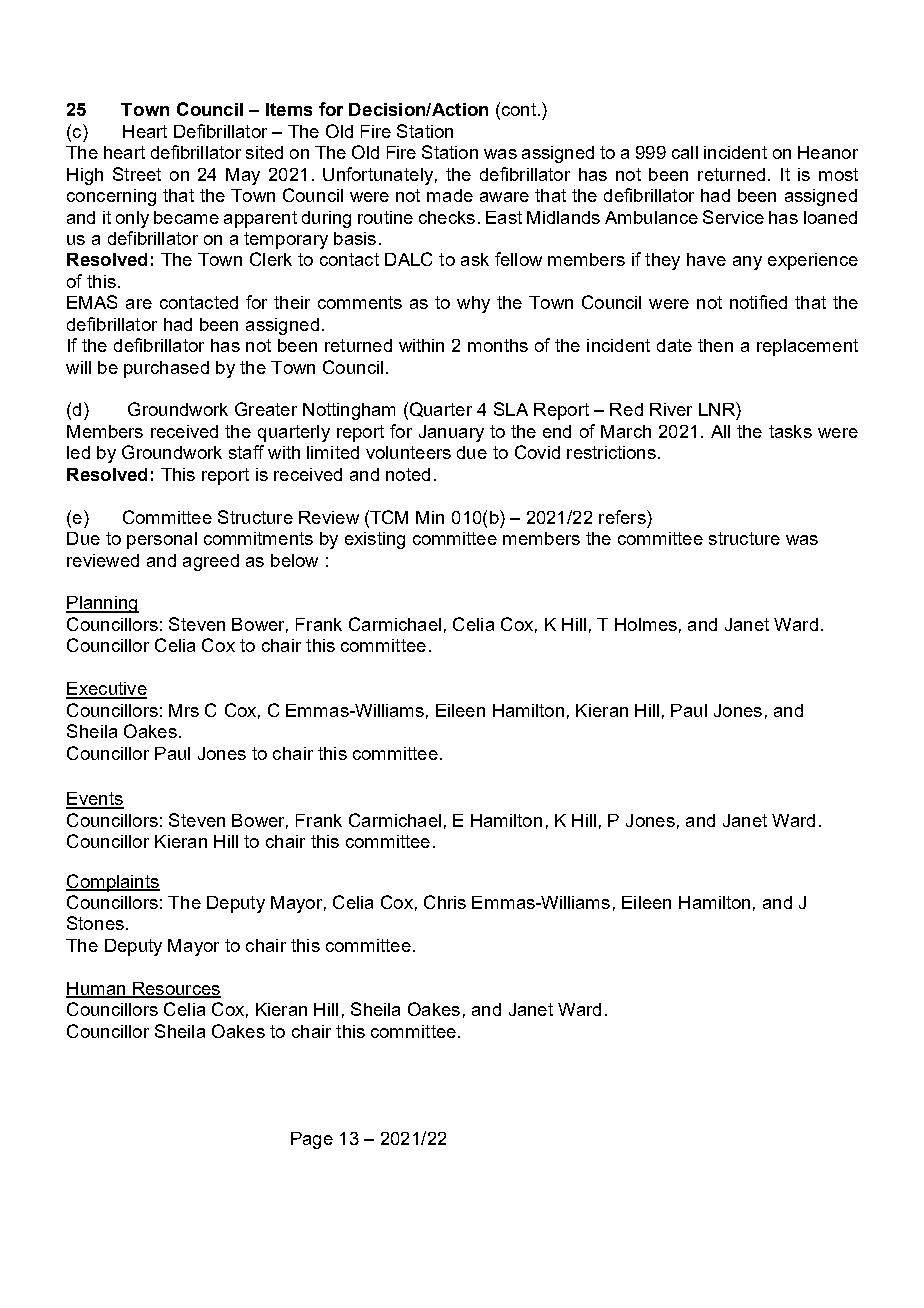  I want to click on made, so click(450, 195).
